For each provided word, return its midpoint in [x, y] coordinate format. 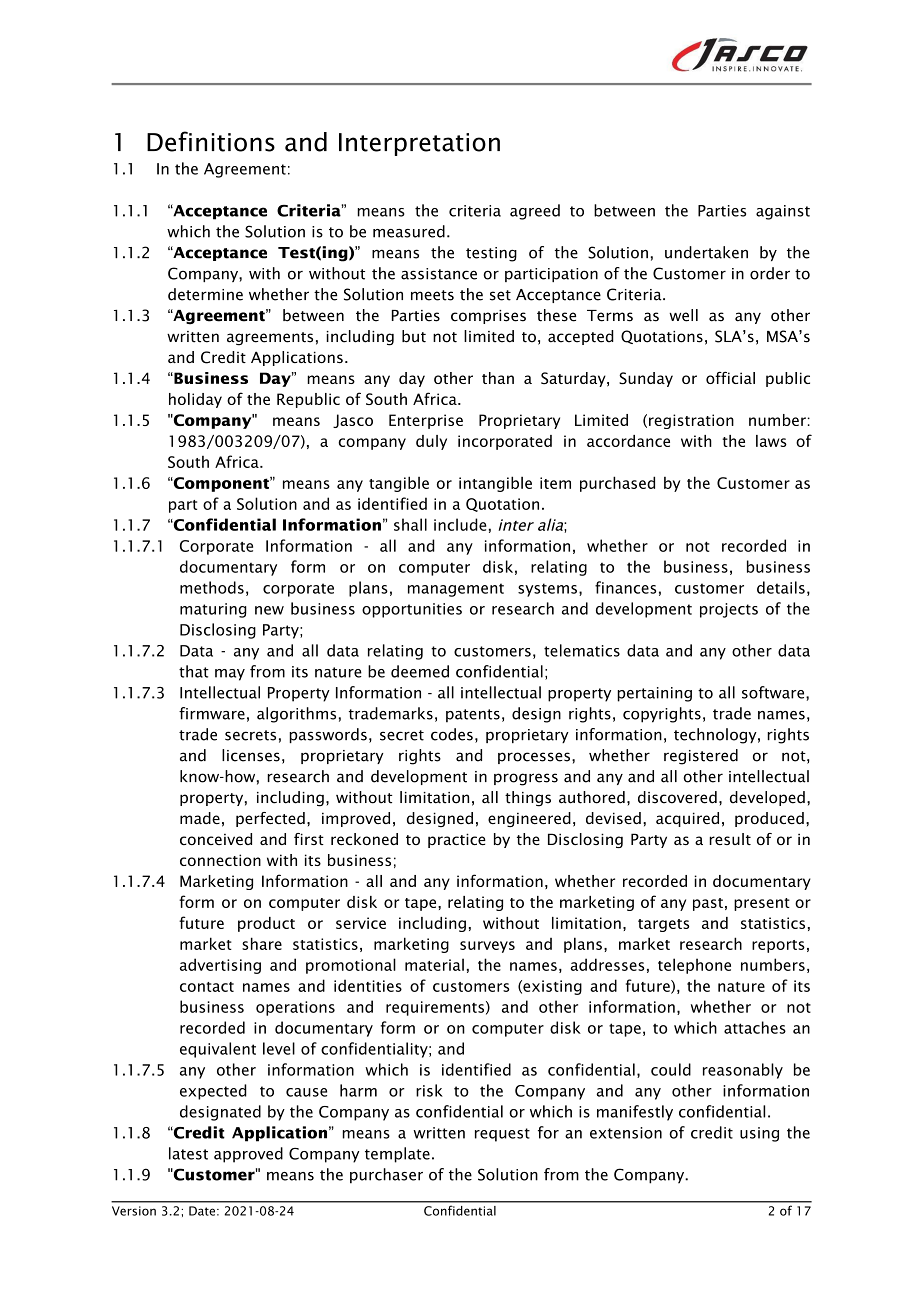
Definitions [211, 141]
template [397, 1155]
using [759, 1134]
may [230, 675]
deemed [420, 671]
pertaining [654, 694]
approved [248, 1155]
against [783, 212]
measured [409, 231]
